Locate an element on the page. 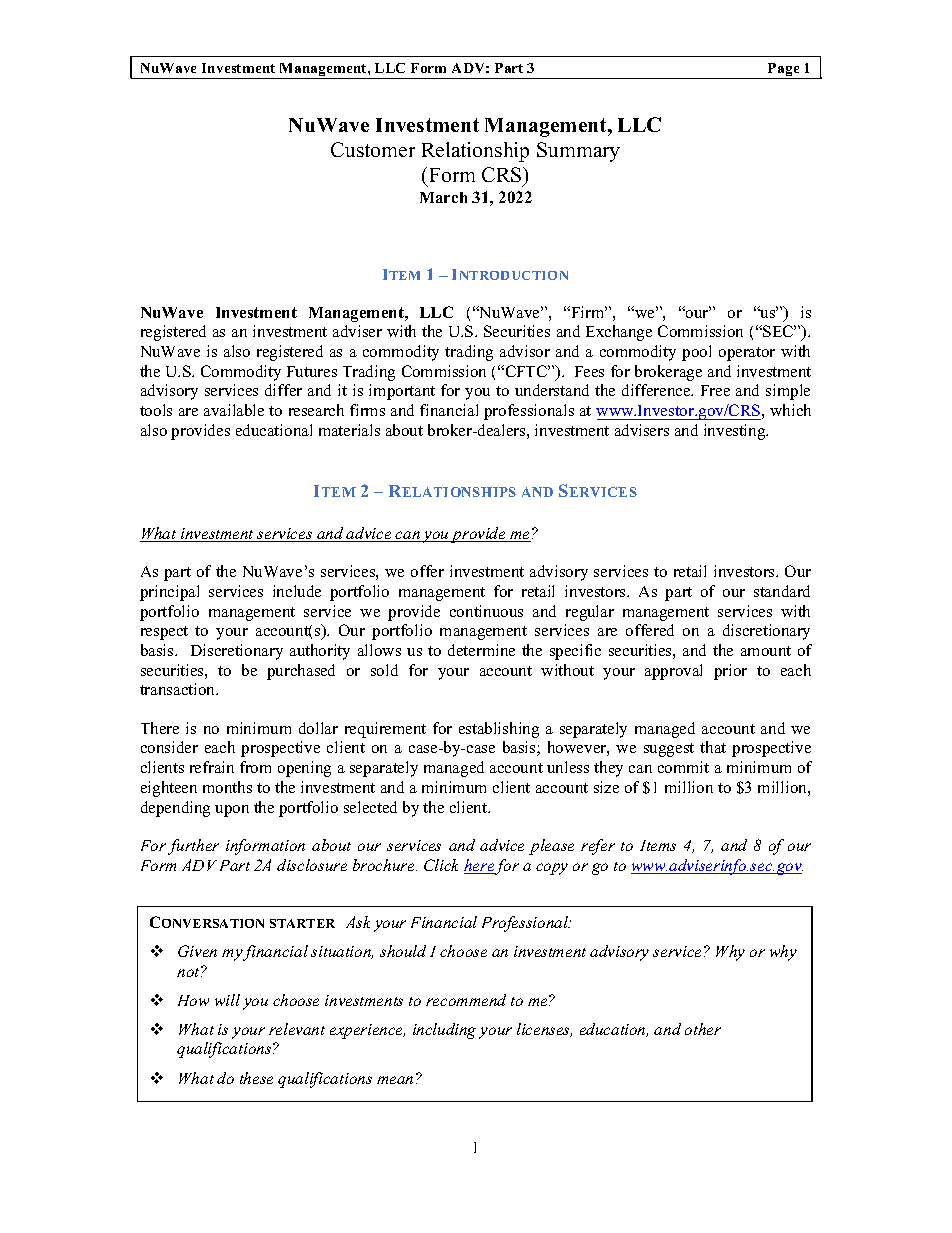 The image size is (952, 1233). other is located at coordinates (703, 1029).
